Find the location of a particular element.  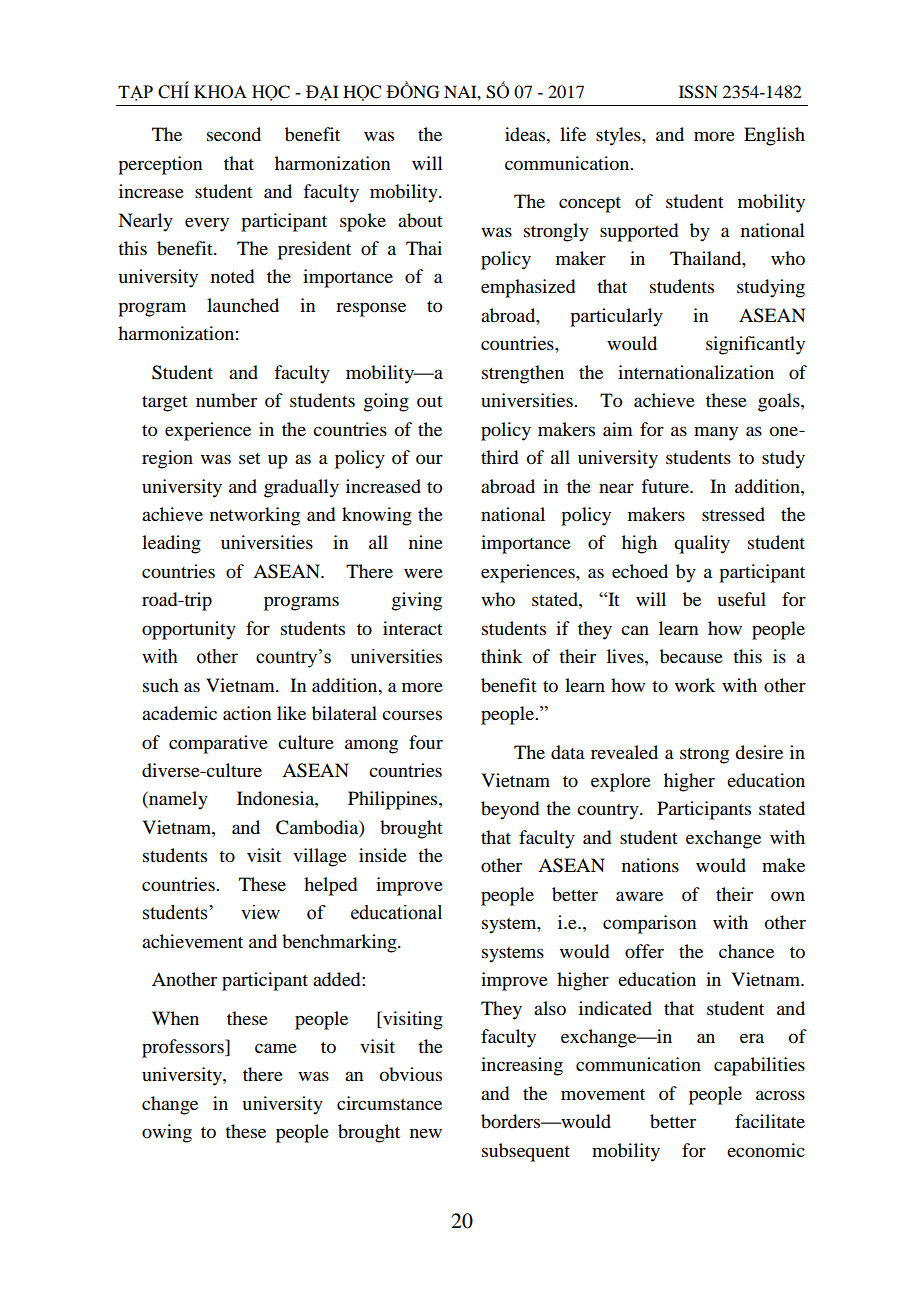

beyond is located at coordinates (510, 810).
